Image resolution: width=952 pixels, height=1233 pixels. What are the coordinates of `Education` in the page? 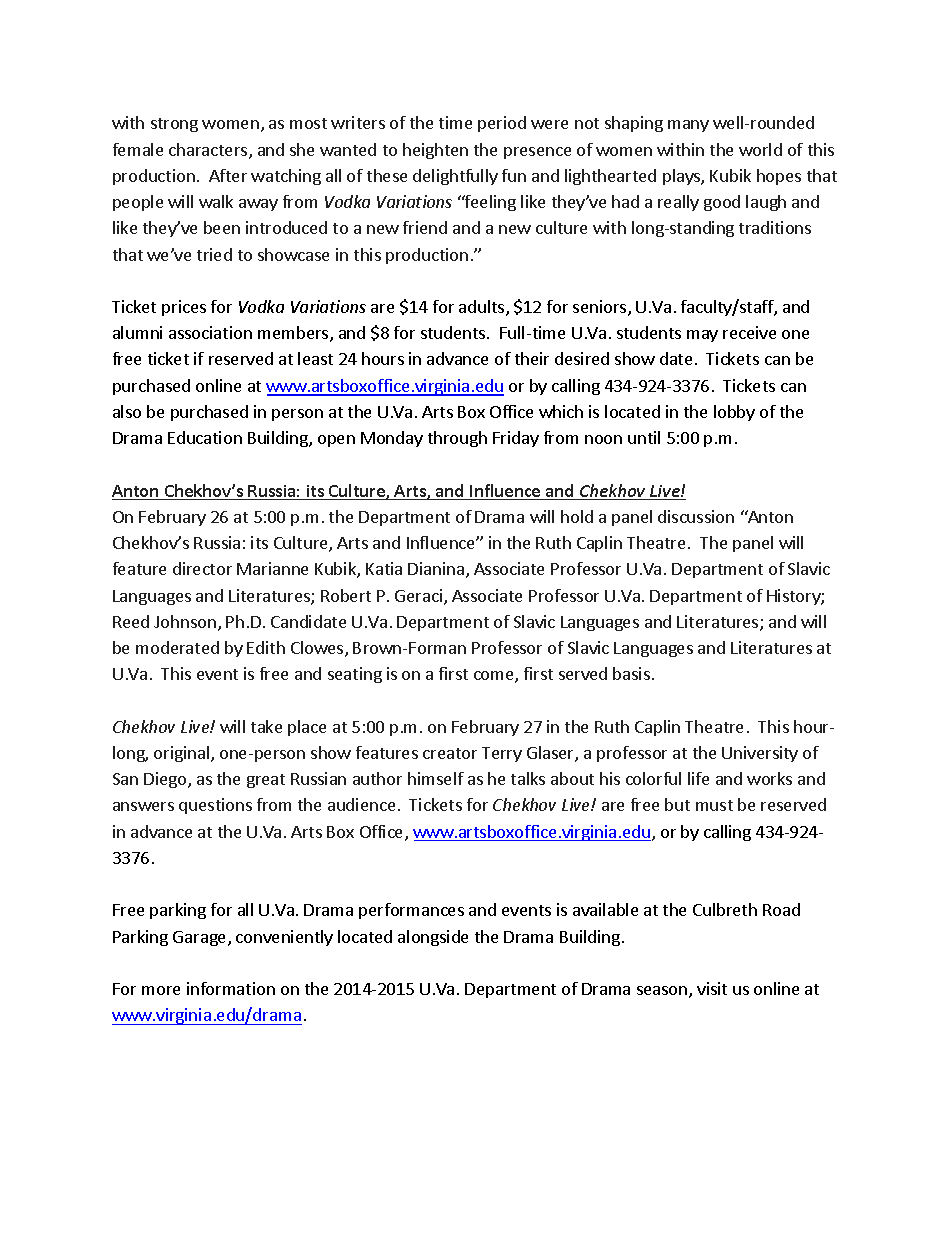 It's located at (205, 437).
